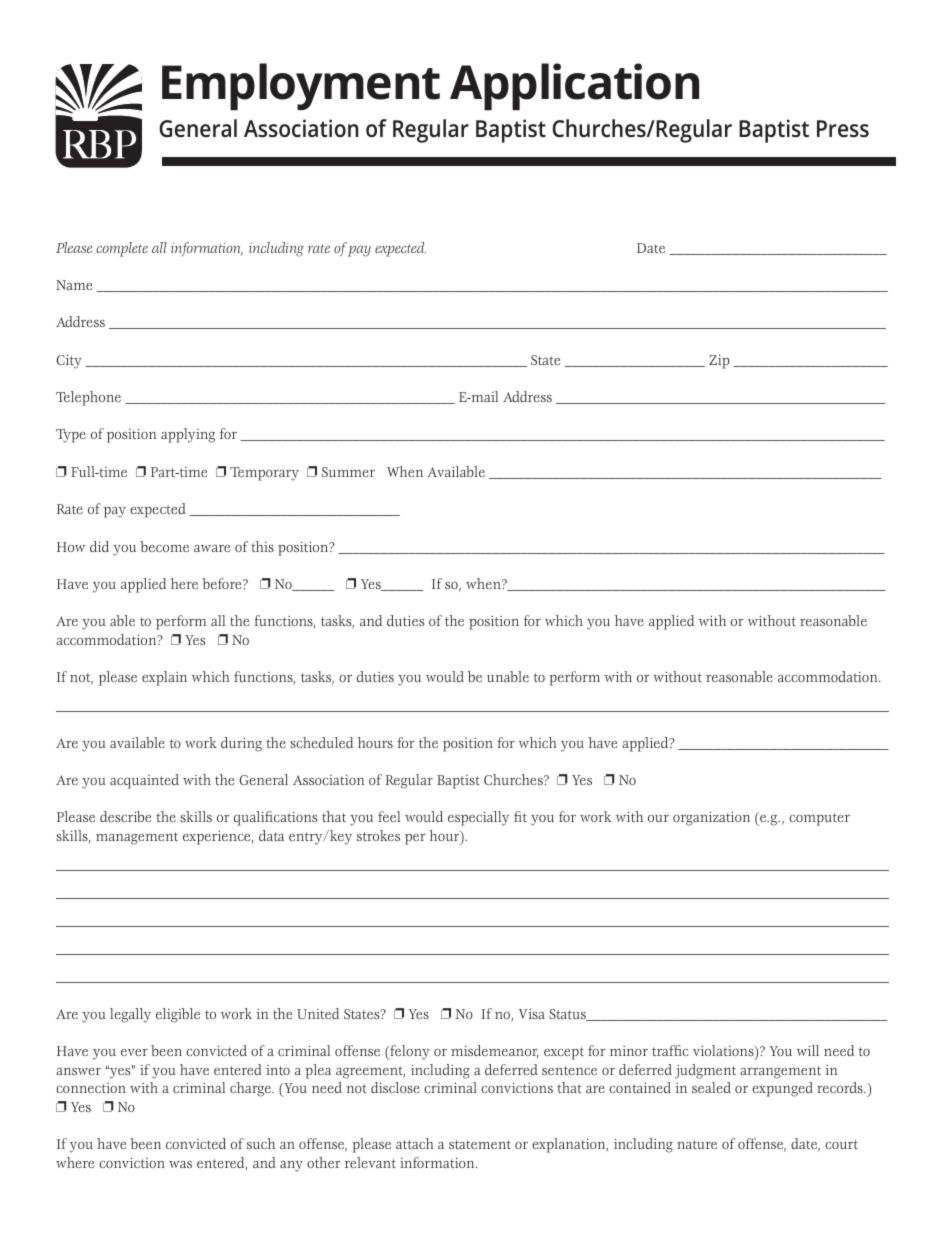  Describe the element at coordinates (478, 818) in the screenshot. I see `especially` at that location.
